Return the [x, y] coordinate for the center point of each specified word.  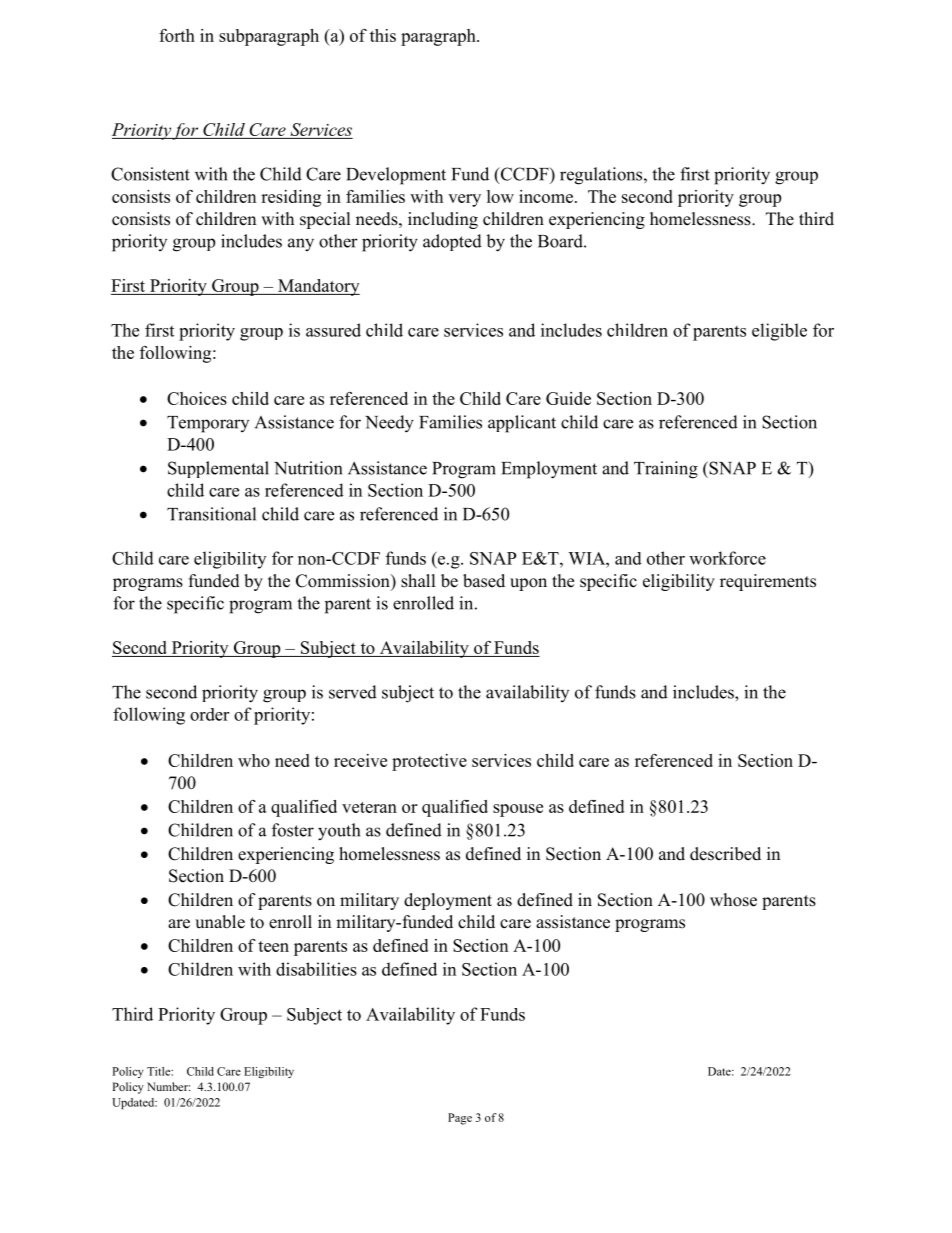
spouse [518, 810]
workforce [727, 558]
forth [177, 35]
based [484, 581]
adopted [452, 242]
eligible [779, 332]
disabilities [316, 969]
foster [293, 830]
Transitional [211, 514]
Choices [197, 398]
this [383, 35]
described [725, 854]
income [546, 196]
